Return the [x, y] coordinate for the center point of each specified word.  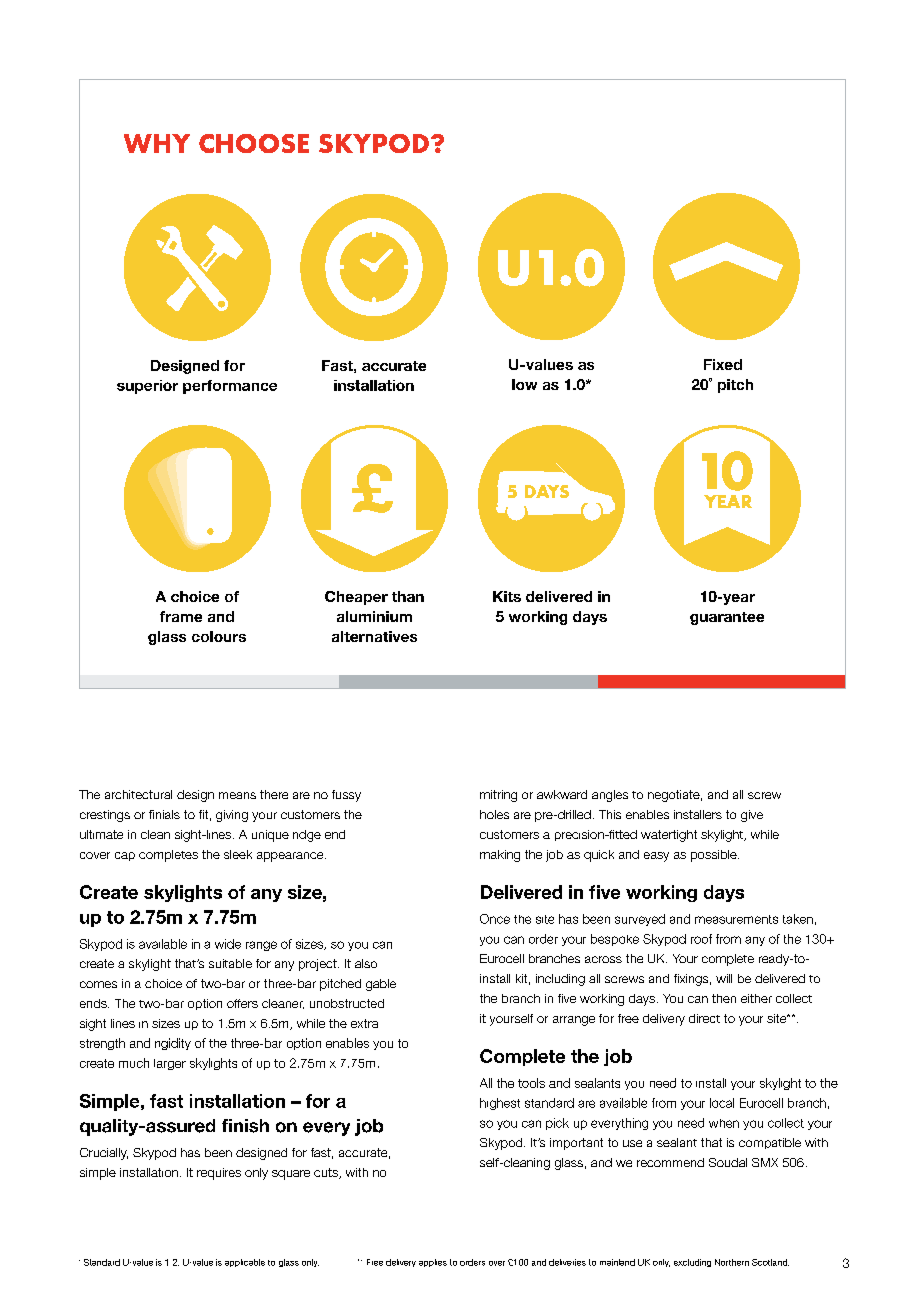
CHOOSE [254, 143]
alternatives [374, 636]
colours [219, 636]
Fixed [723, 364]
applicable [245, 1263]
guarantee [727, 618]
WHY [157, 143]
